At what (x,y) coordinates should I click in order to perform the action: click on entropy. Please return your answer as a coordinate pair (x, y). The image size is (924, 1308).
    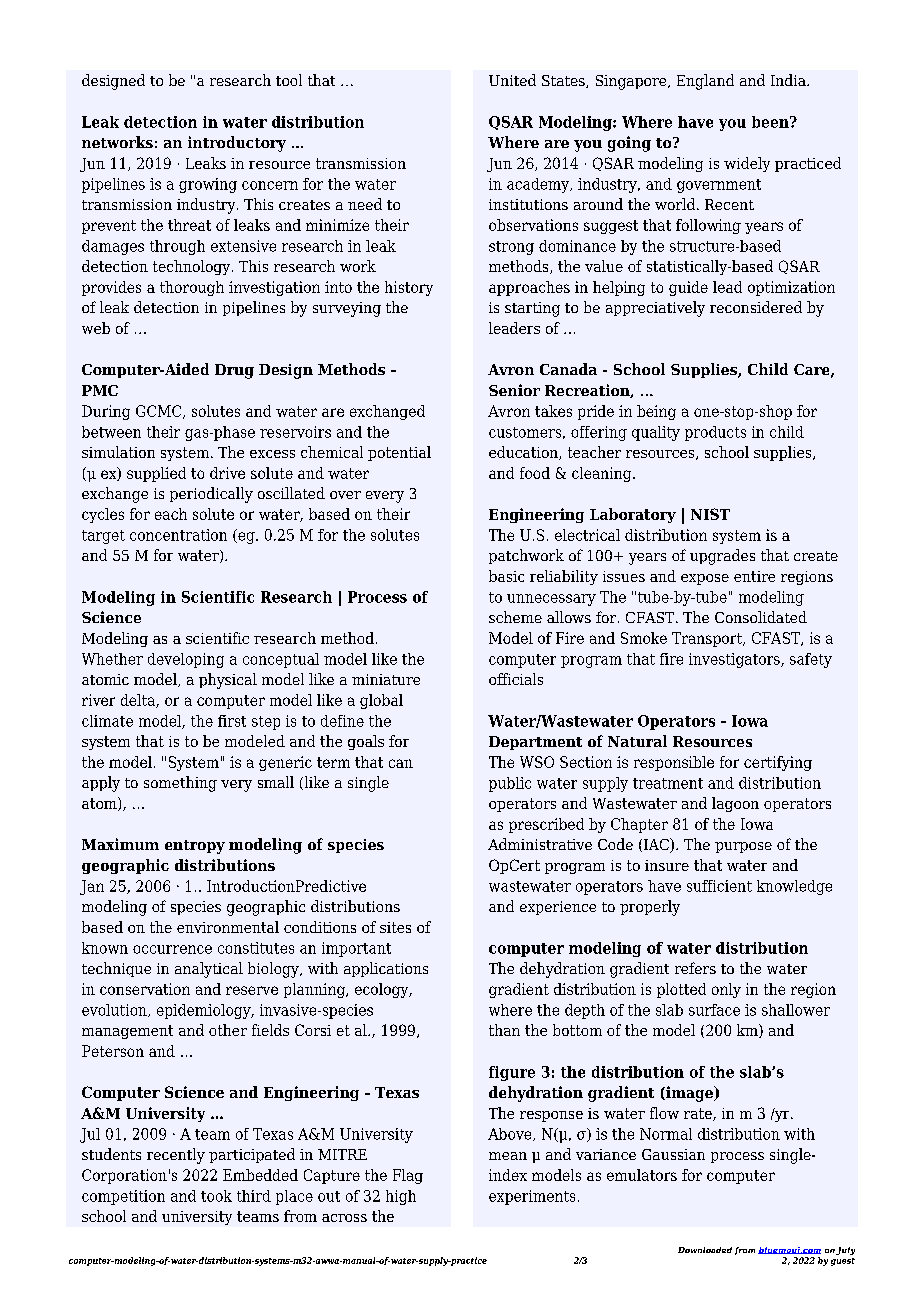
    Looking at the image, I should click on (195, 847).
